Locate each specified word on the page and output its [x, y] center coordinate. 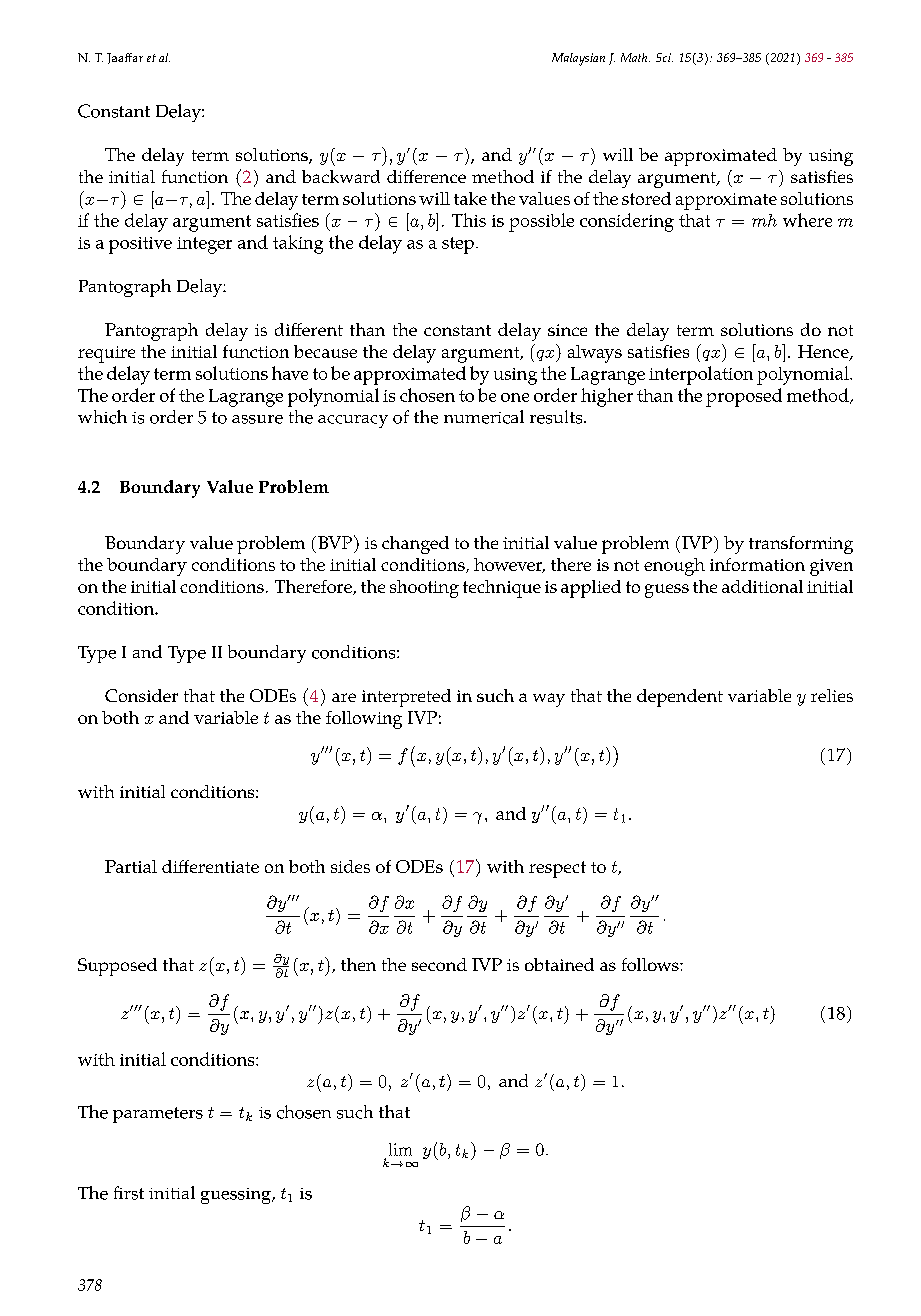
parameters [158, 1115]
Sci [664, 57]
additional [762, 586]
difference [426, 176]
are [344, 697]
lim [400, 1149]
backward [341, 176]
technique [502, 589]
